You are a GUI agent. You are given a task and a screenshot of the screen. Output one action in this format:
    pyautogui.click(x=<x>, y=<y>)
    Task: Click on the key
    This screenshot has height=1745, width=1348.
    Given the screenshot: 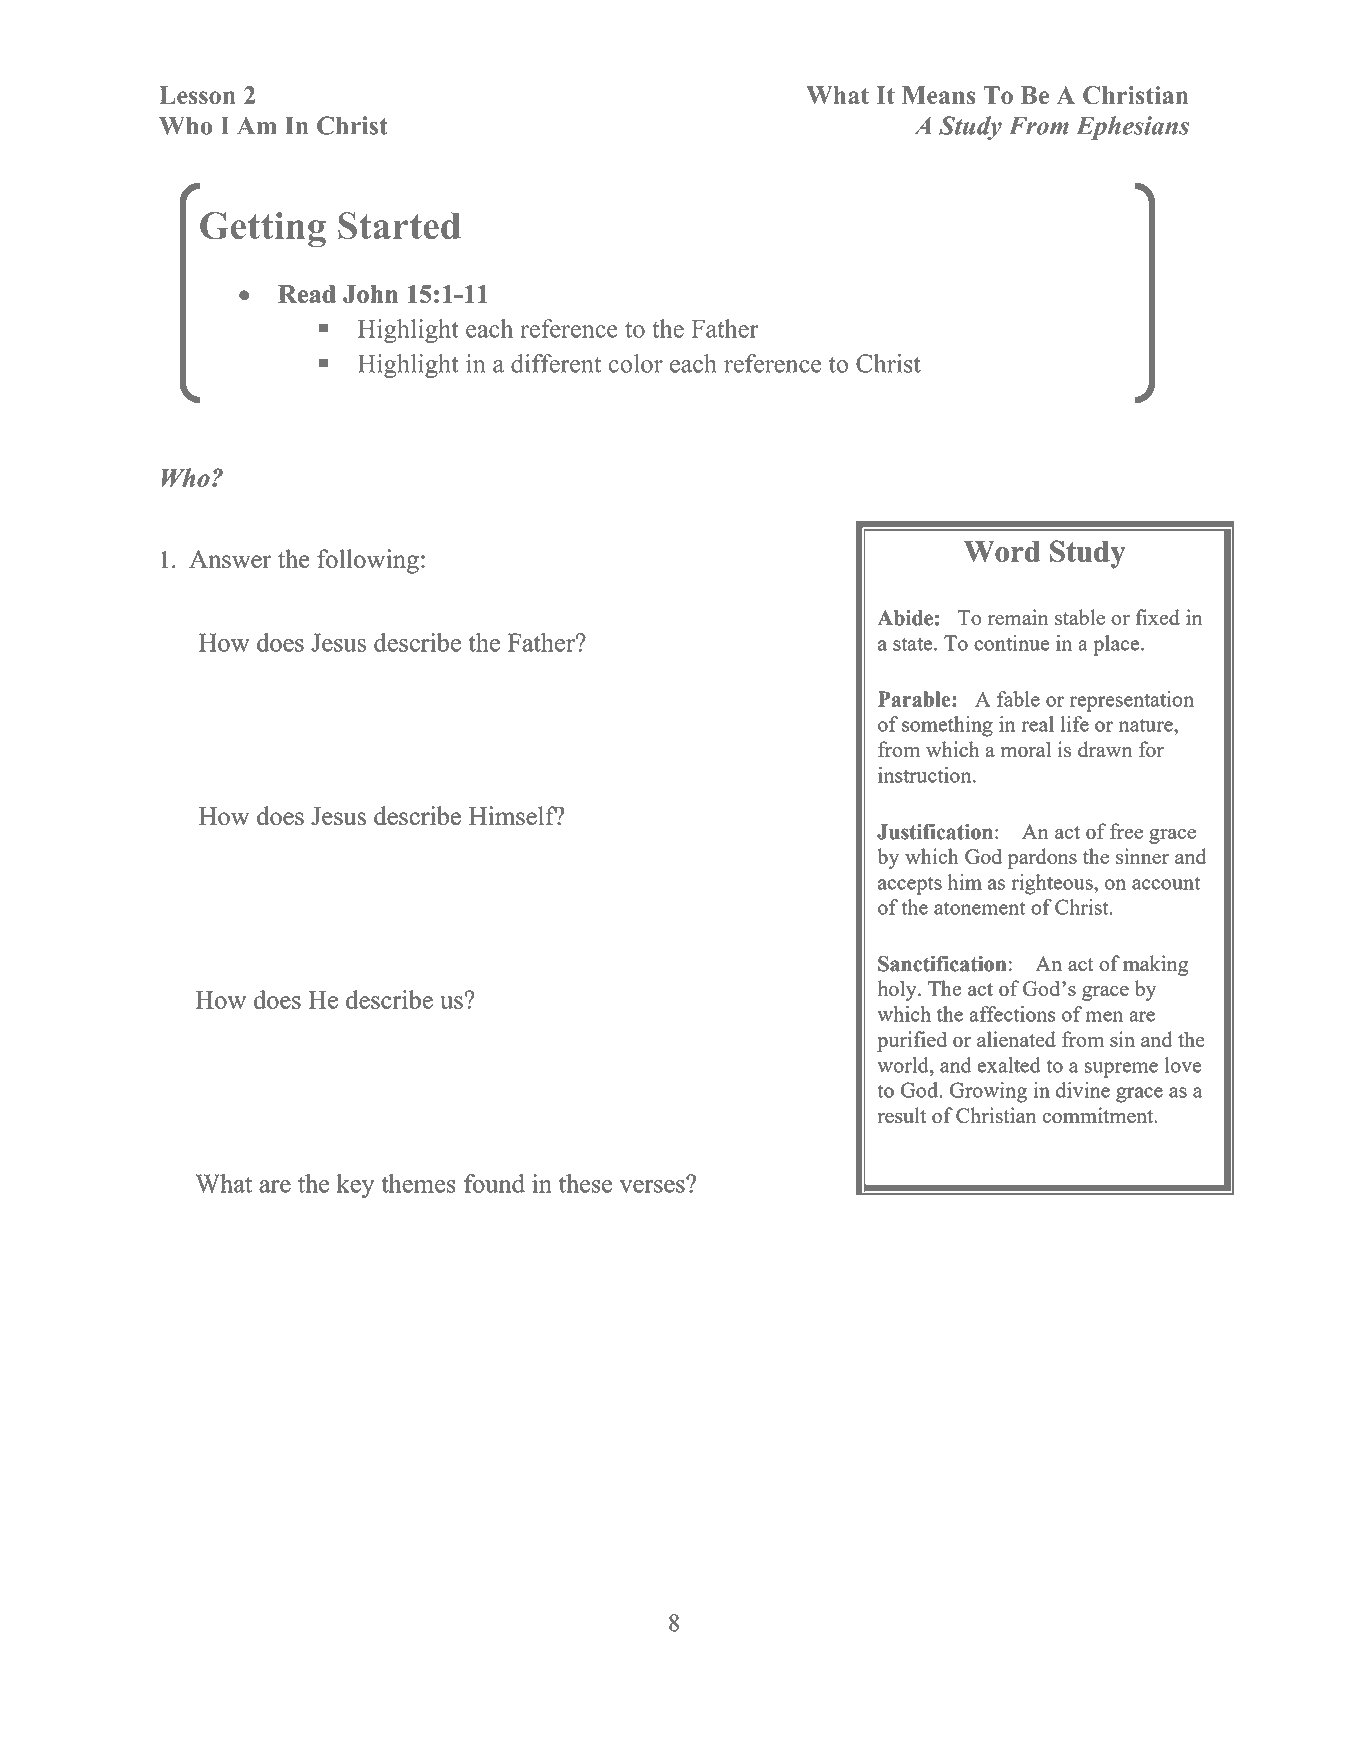 What is the action you would take?
    pyautogui.click(x=356, y=1186)
